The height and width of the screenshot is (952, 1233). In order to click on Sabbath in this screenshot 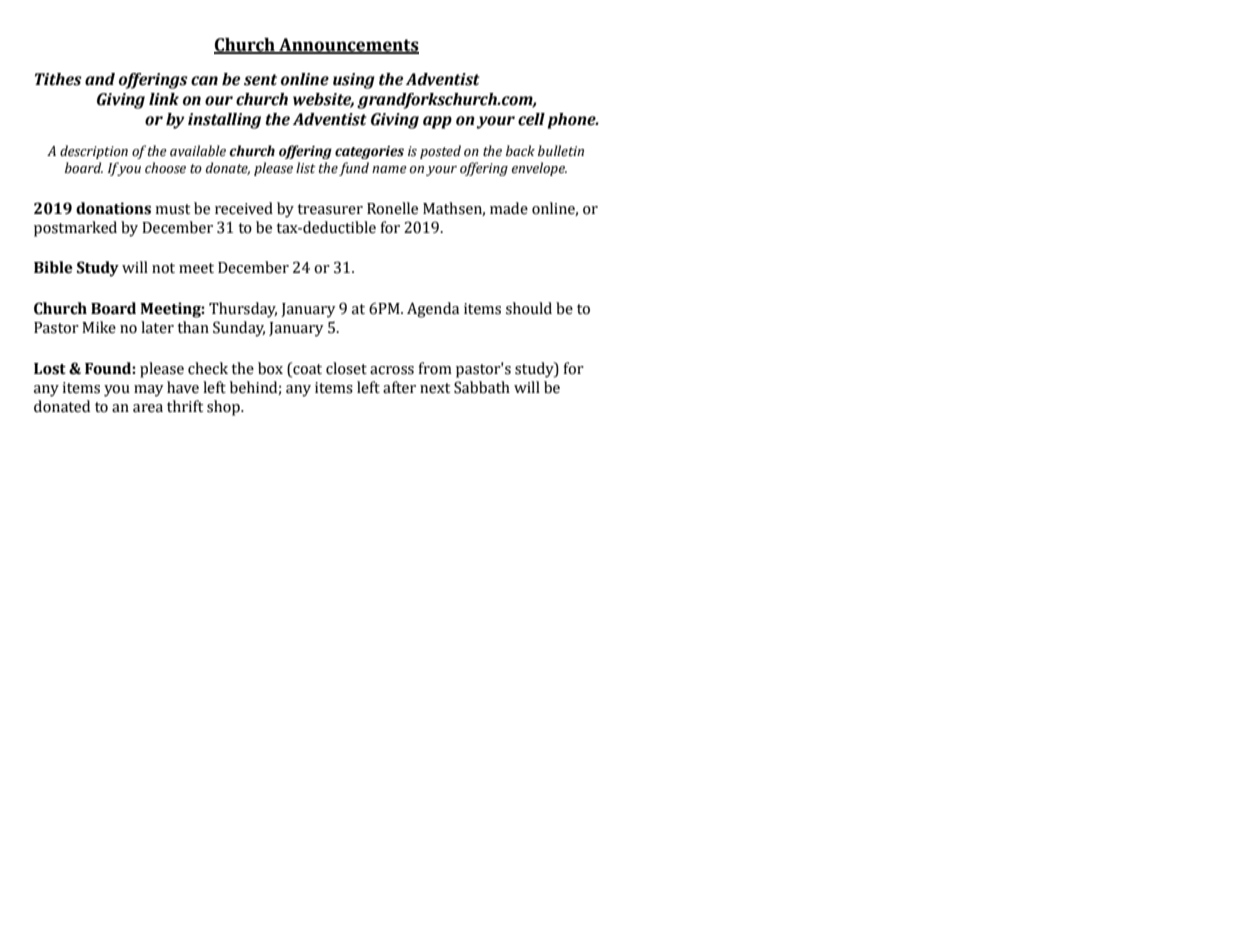, I will do `click(482, 387)`.
